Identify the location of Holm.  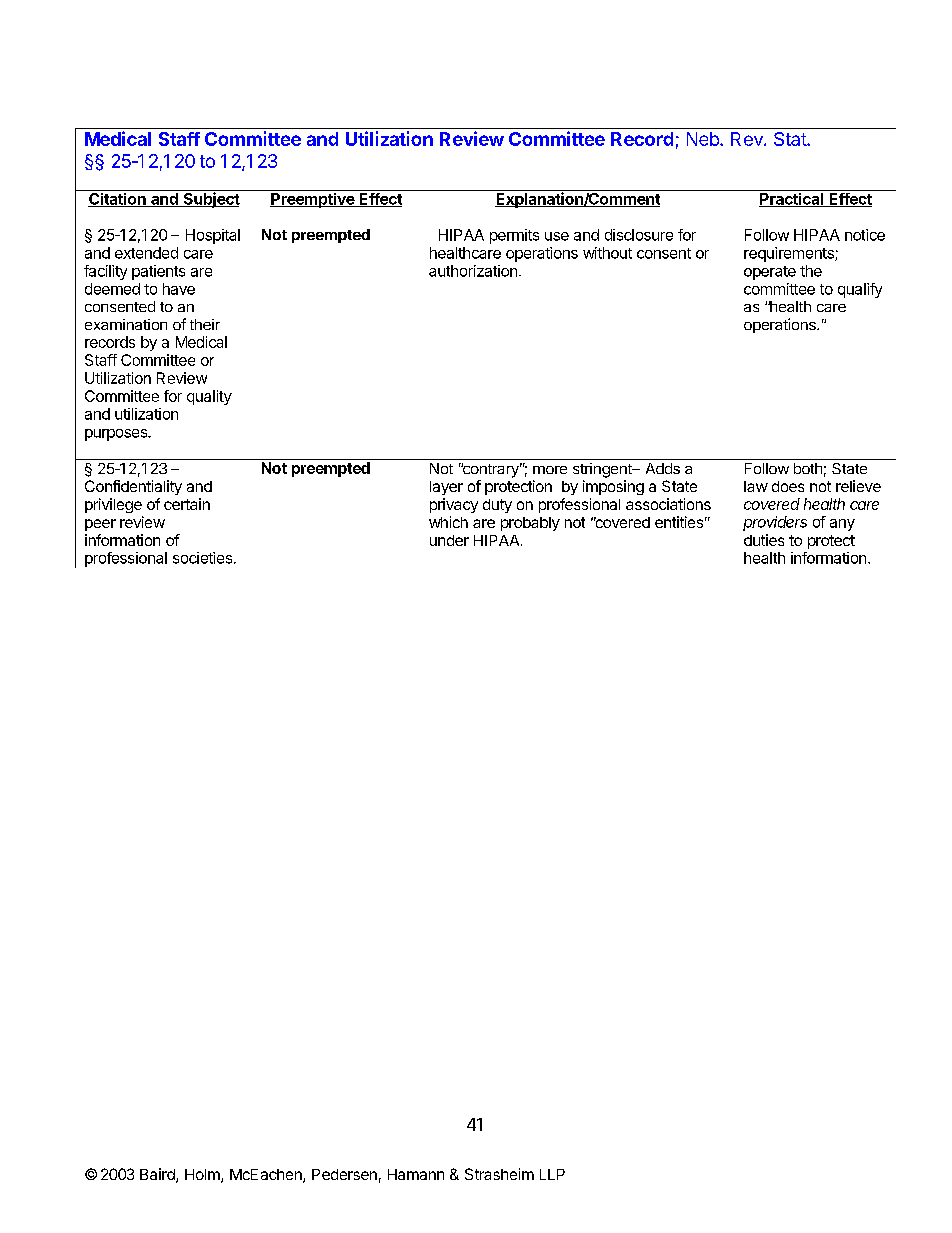
(203, 1176).
